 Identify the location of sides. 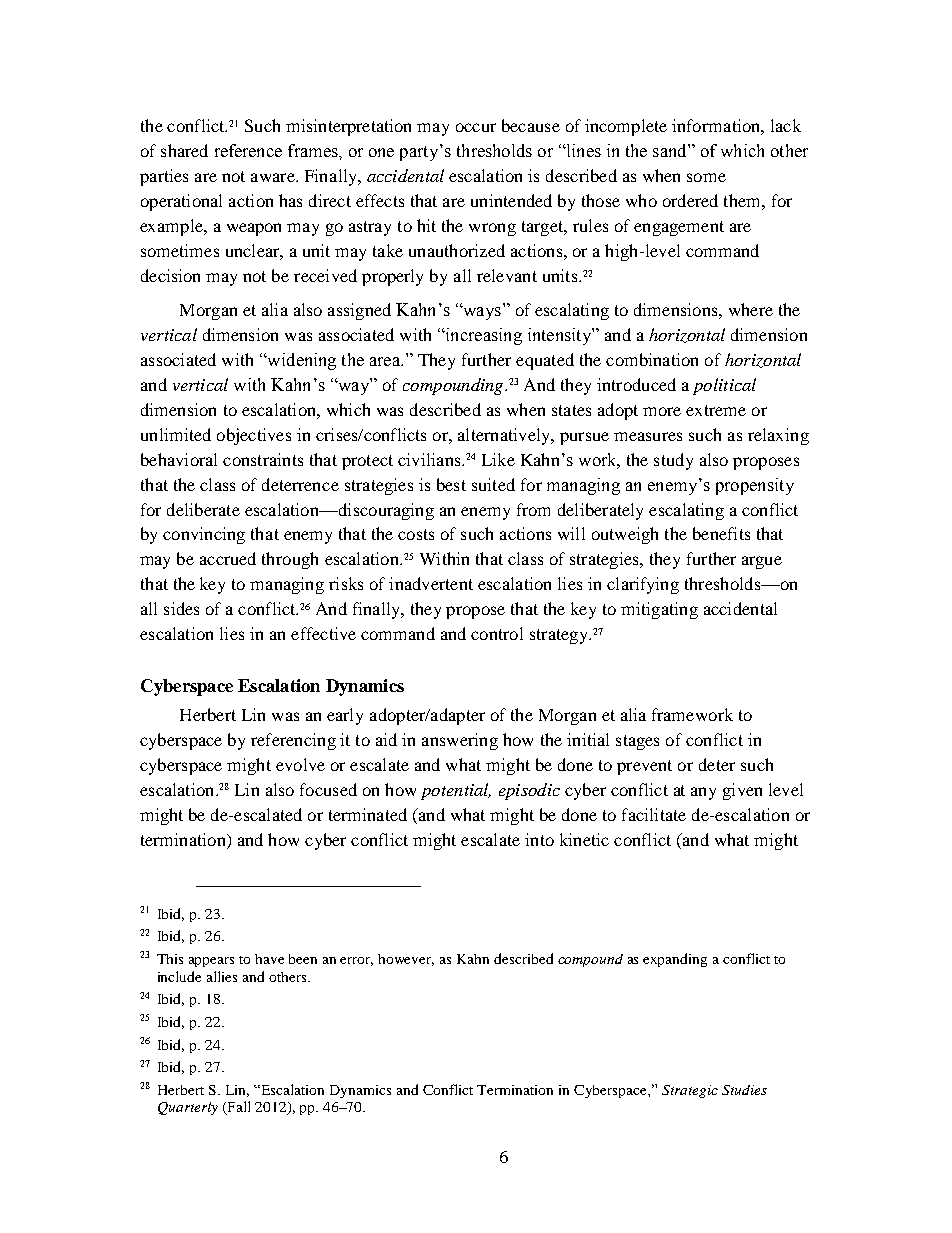
(181, 608).
